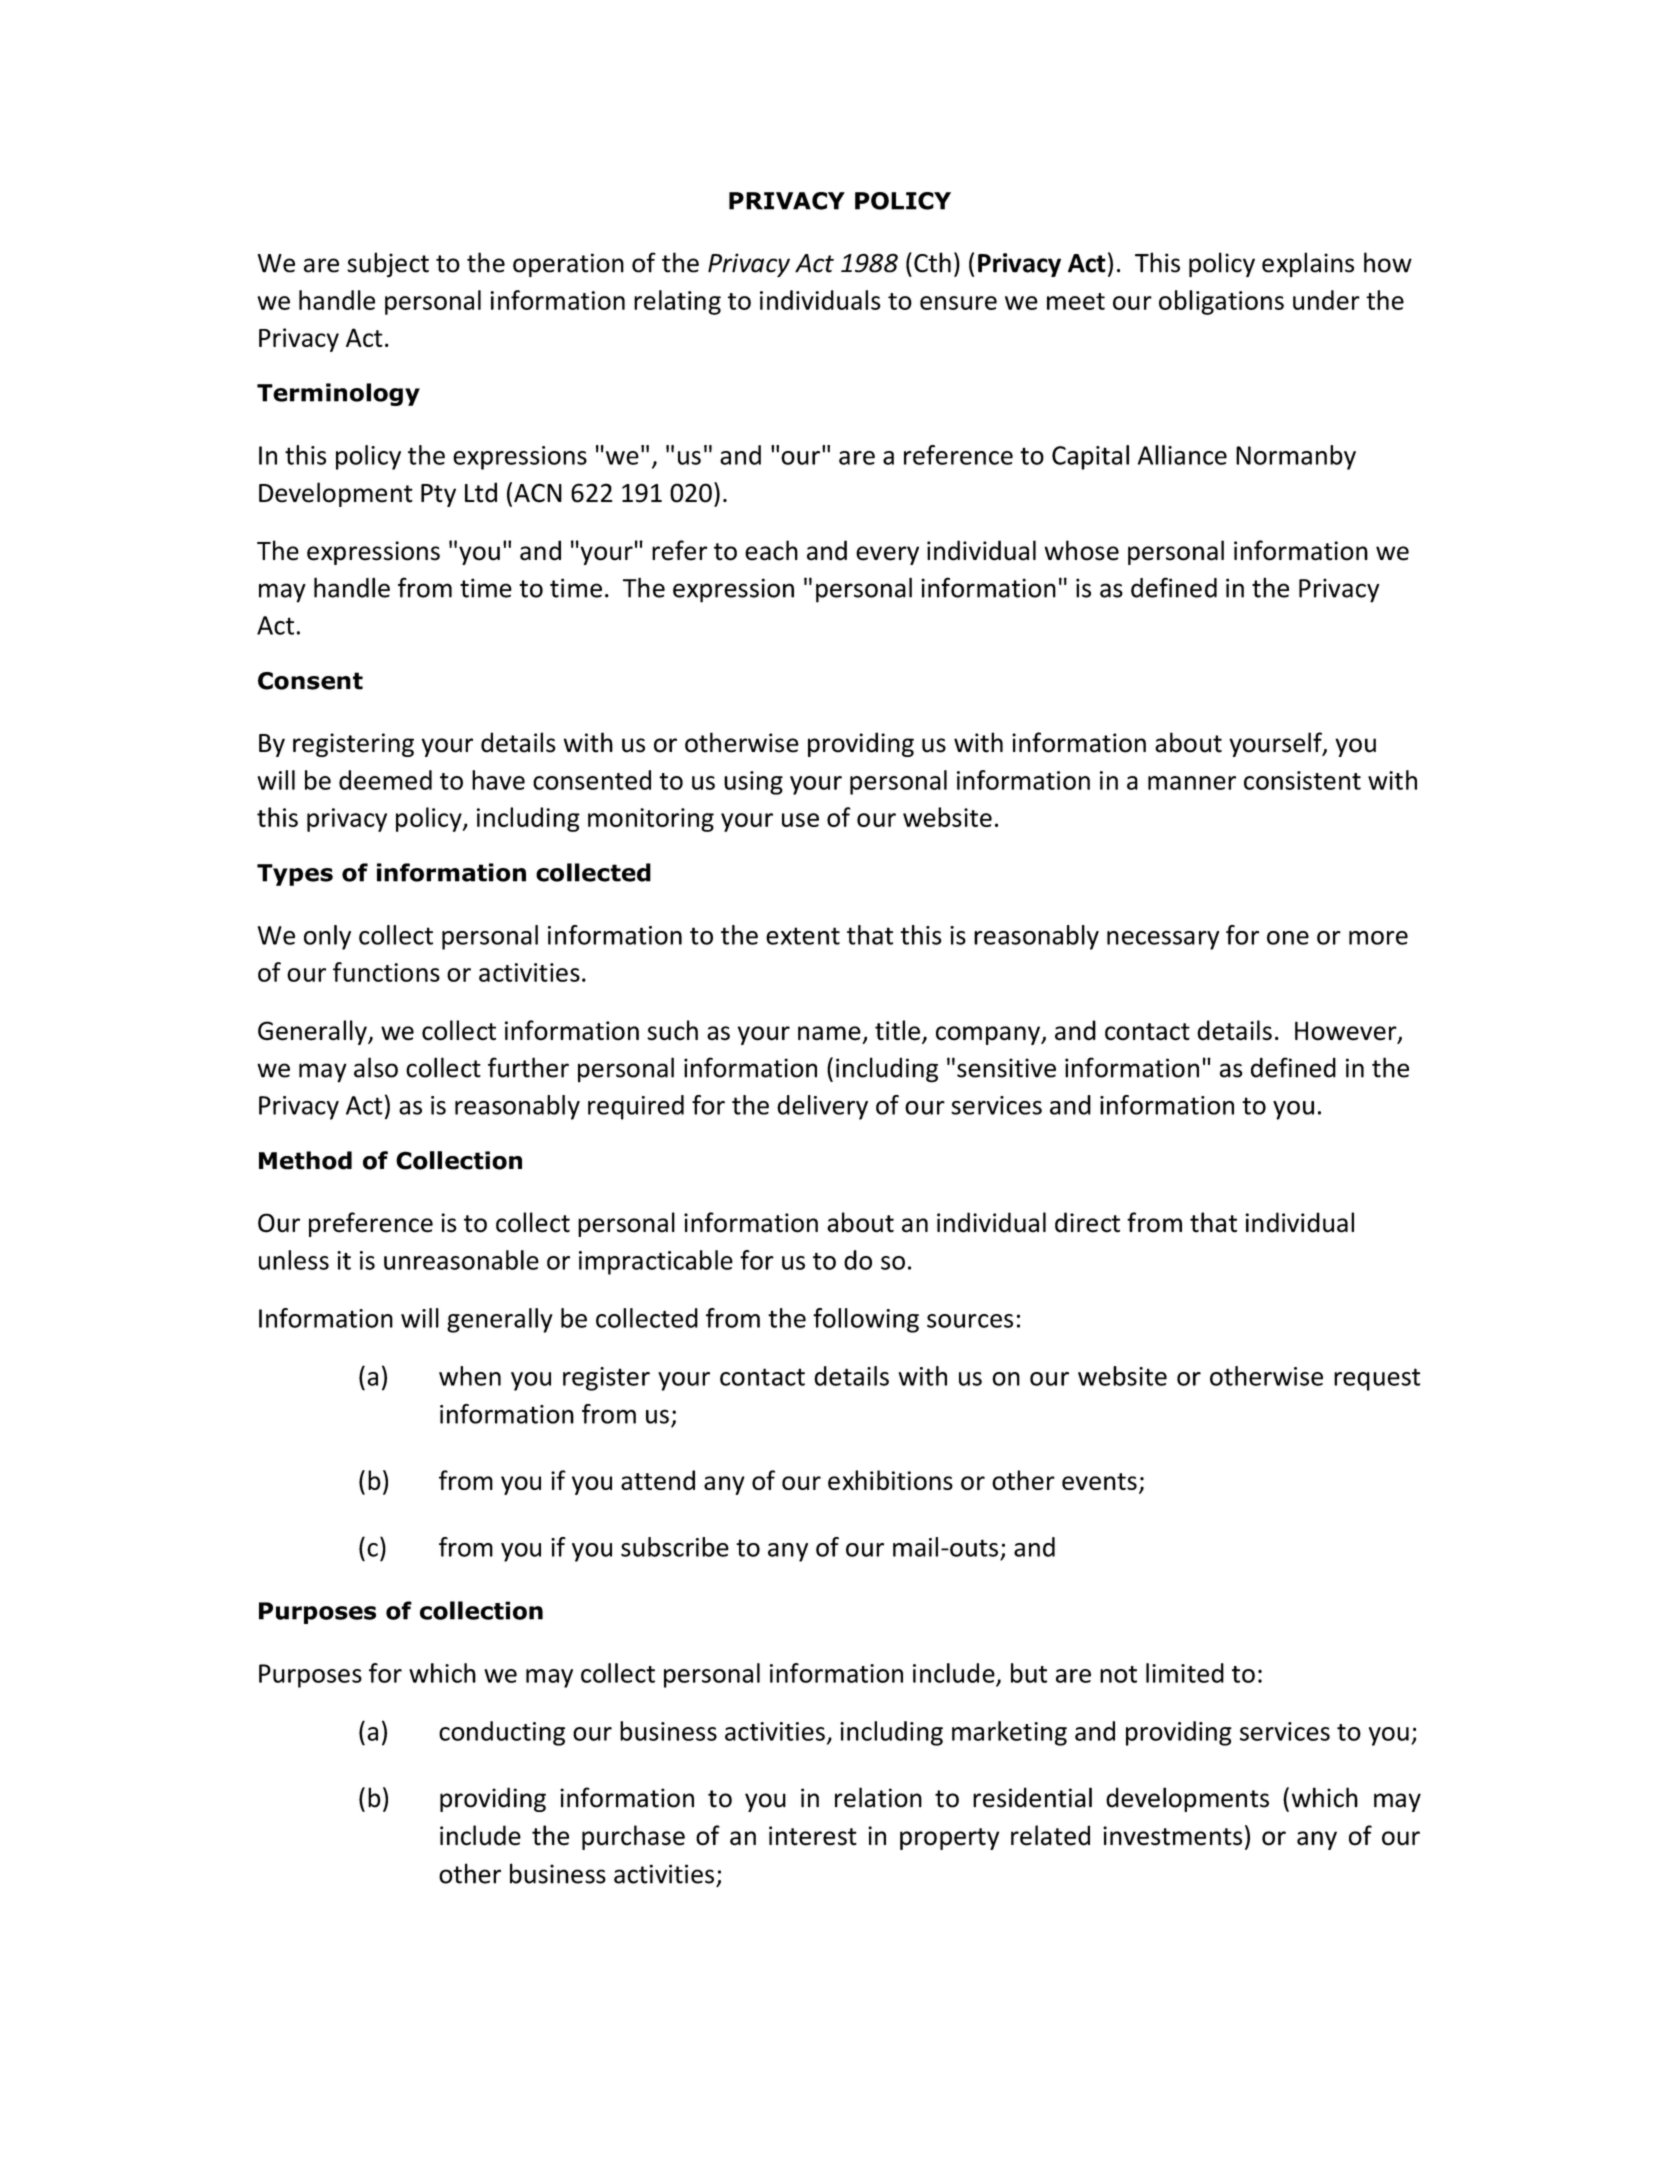  Describe the element at coordinates (958, 303) in the screenshot. I see `ensure` at that location.
